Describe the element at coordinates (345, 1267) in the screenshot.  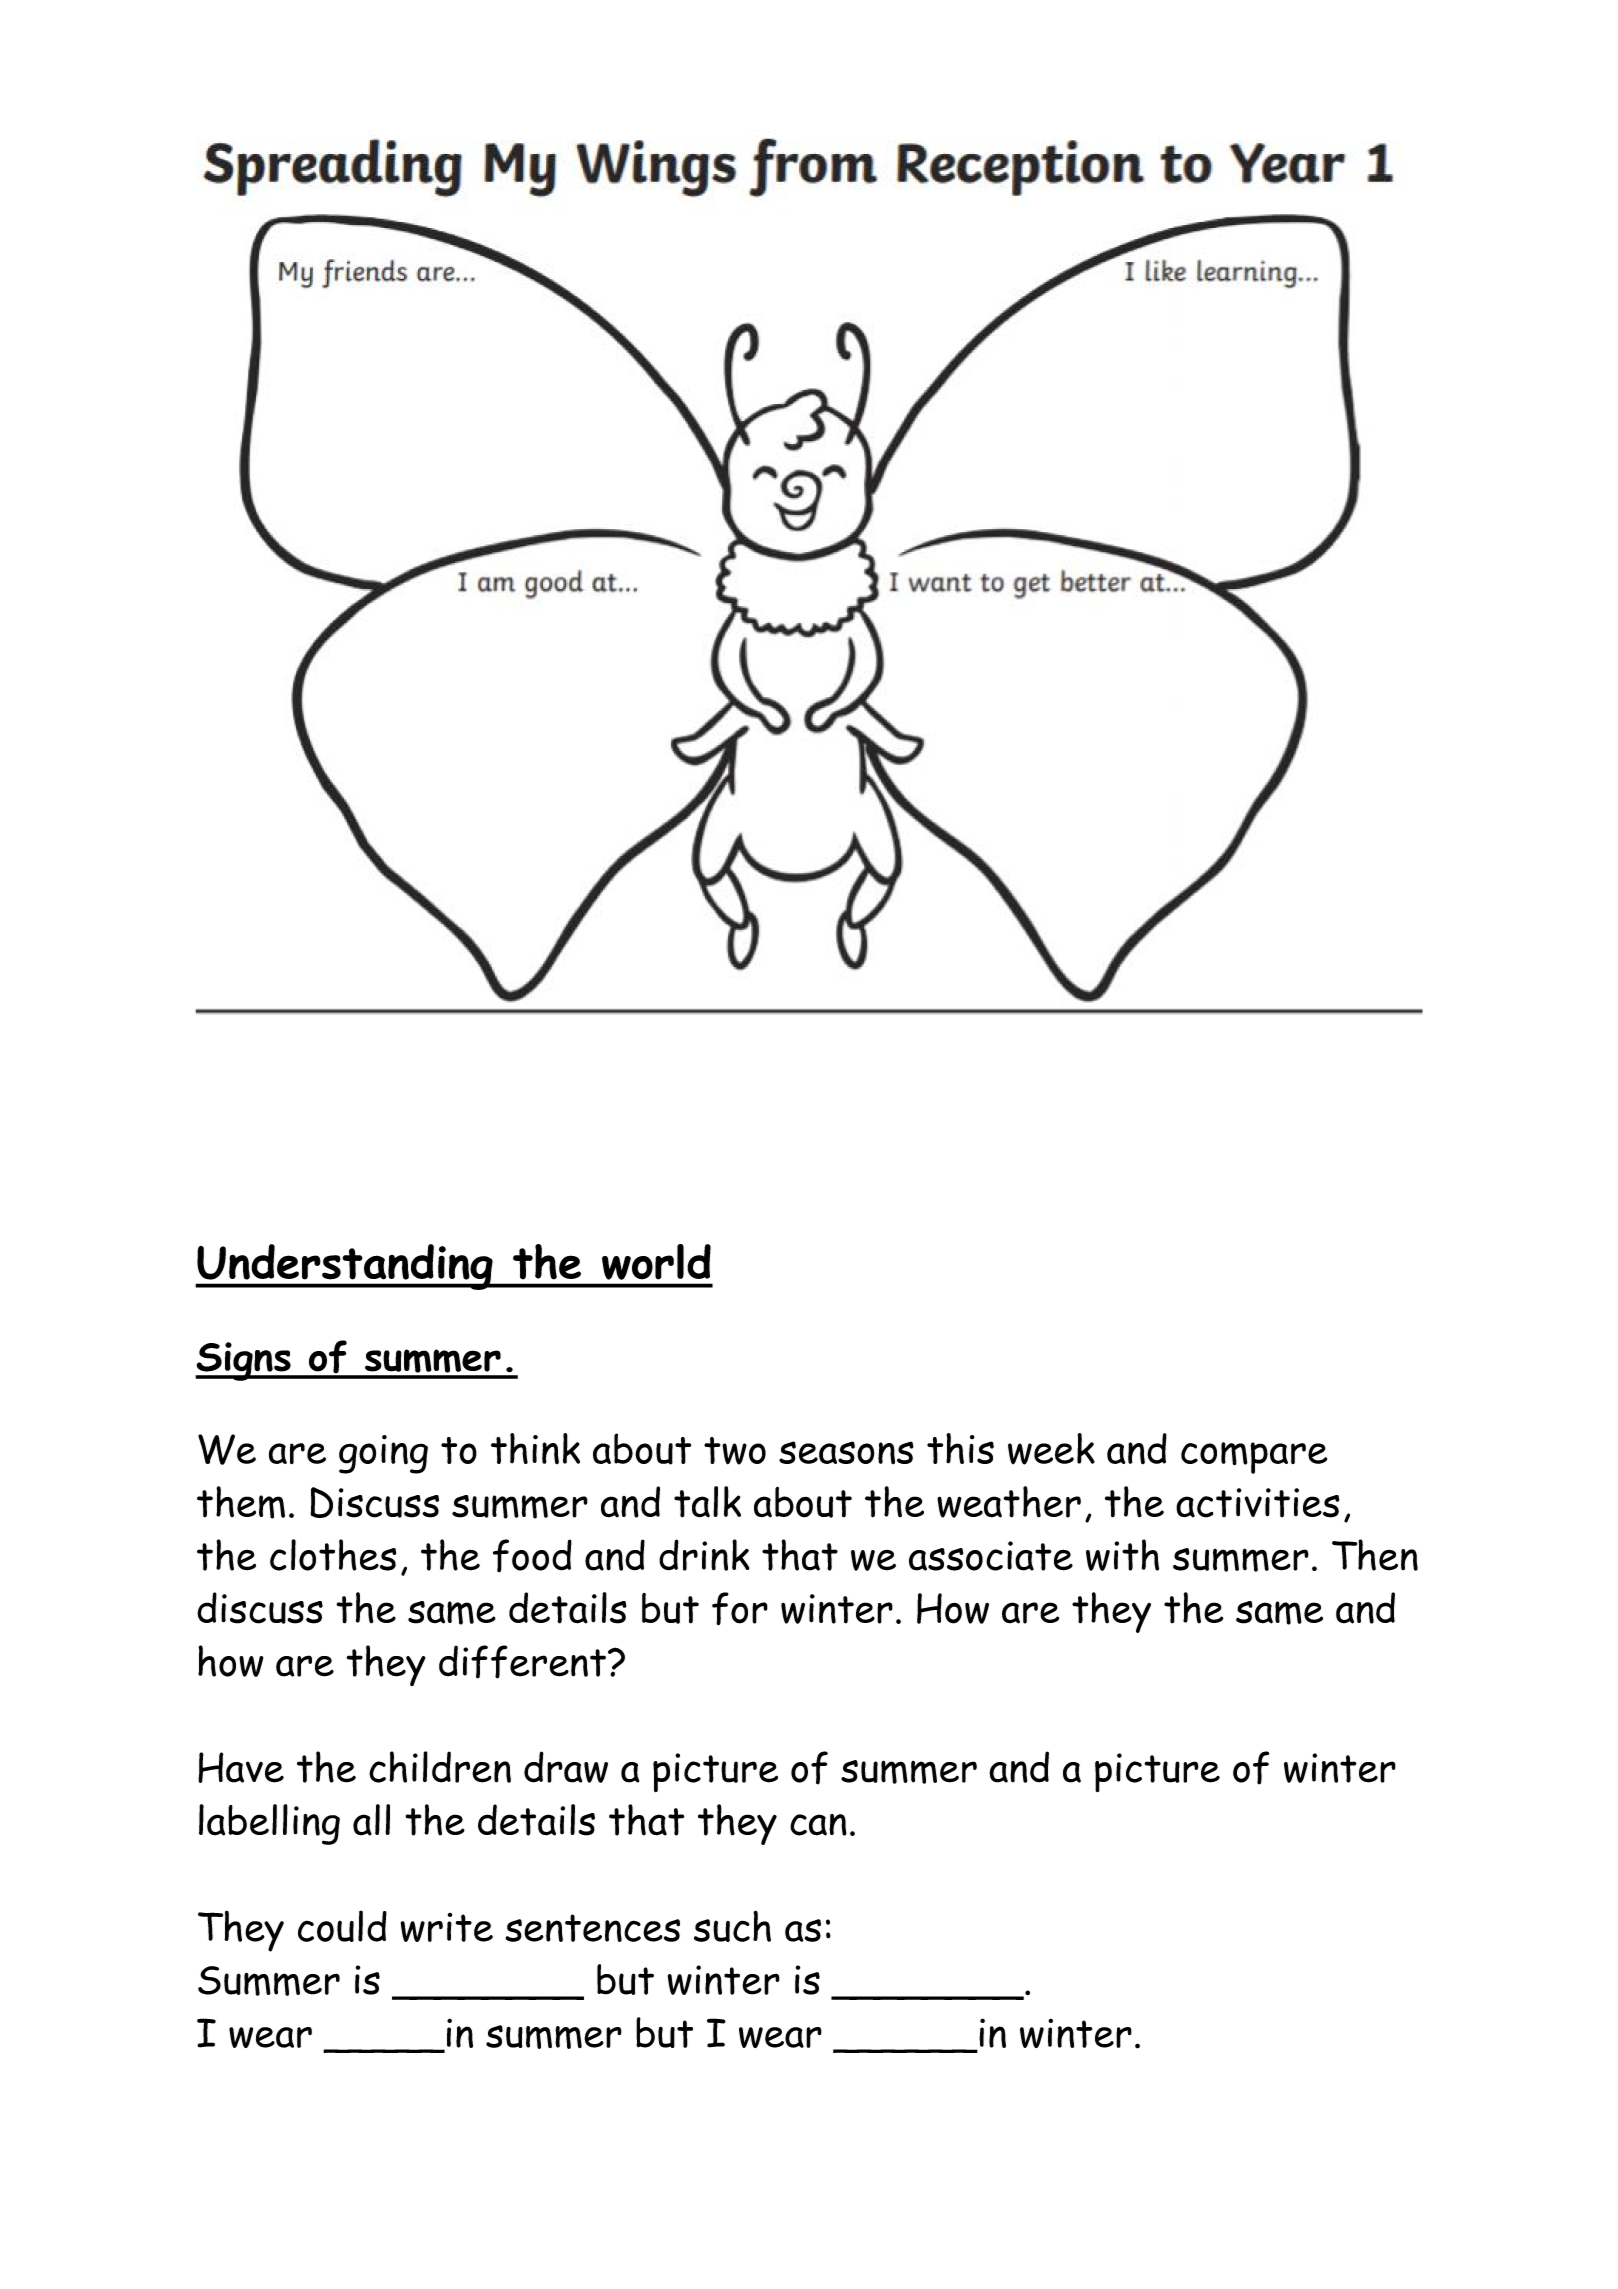
I see `Understanding` at that location.
